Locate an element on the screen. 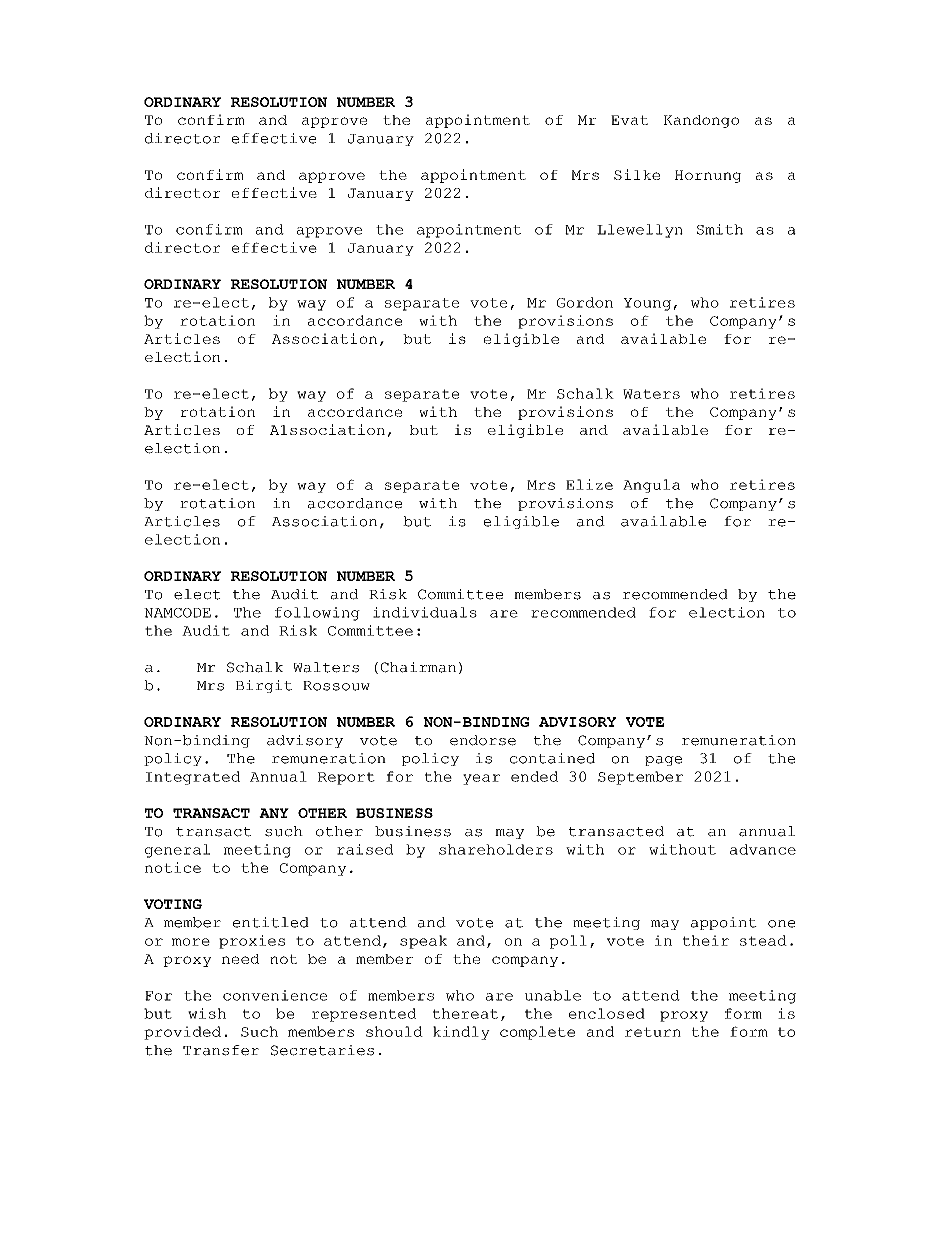 The width and height of the screenshot is (952, 1233). wish is located at coordinates (207, 1013).
